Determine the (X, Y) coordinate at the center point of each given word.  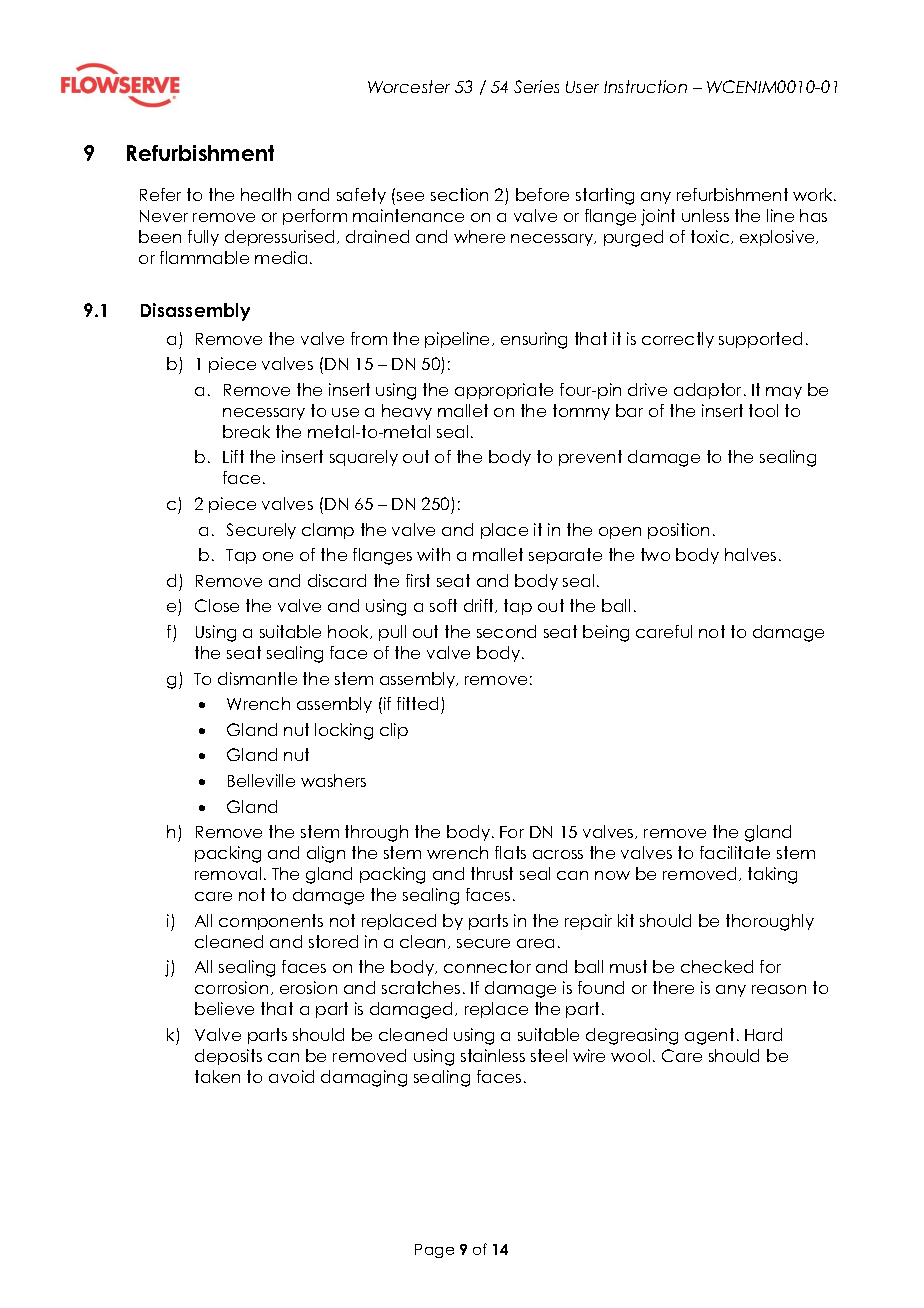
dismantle (257, 678)
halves (750, 554)
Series (536, 86)
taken (217, 1076)
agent (709, 1036)
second (506, 631)
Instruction (645, 86)
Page (434, 1251)
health (266, 194)
